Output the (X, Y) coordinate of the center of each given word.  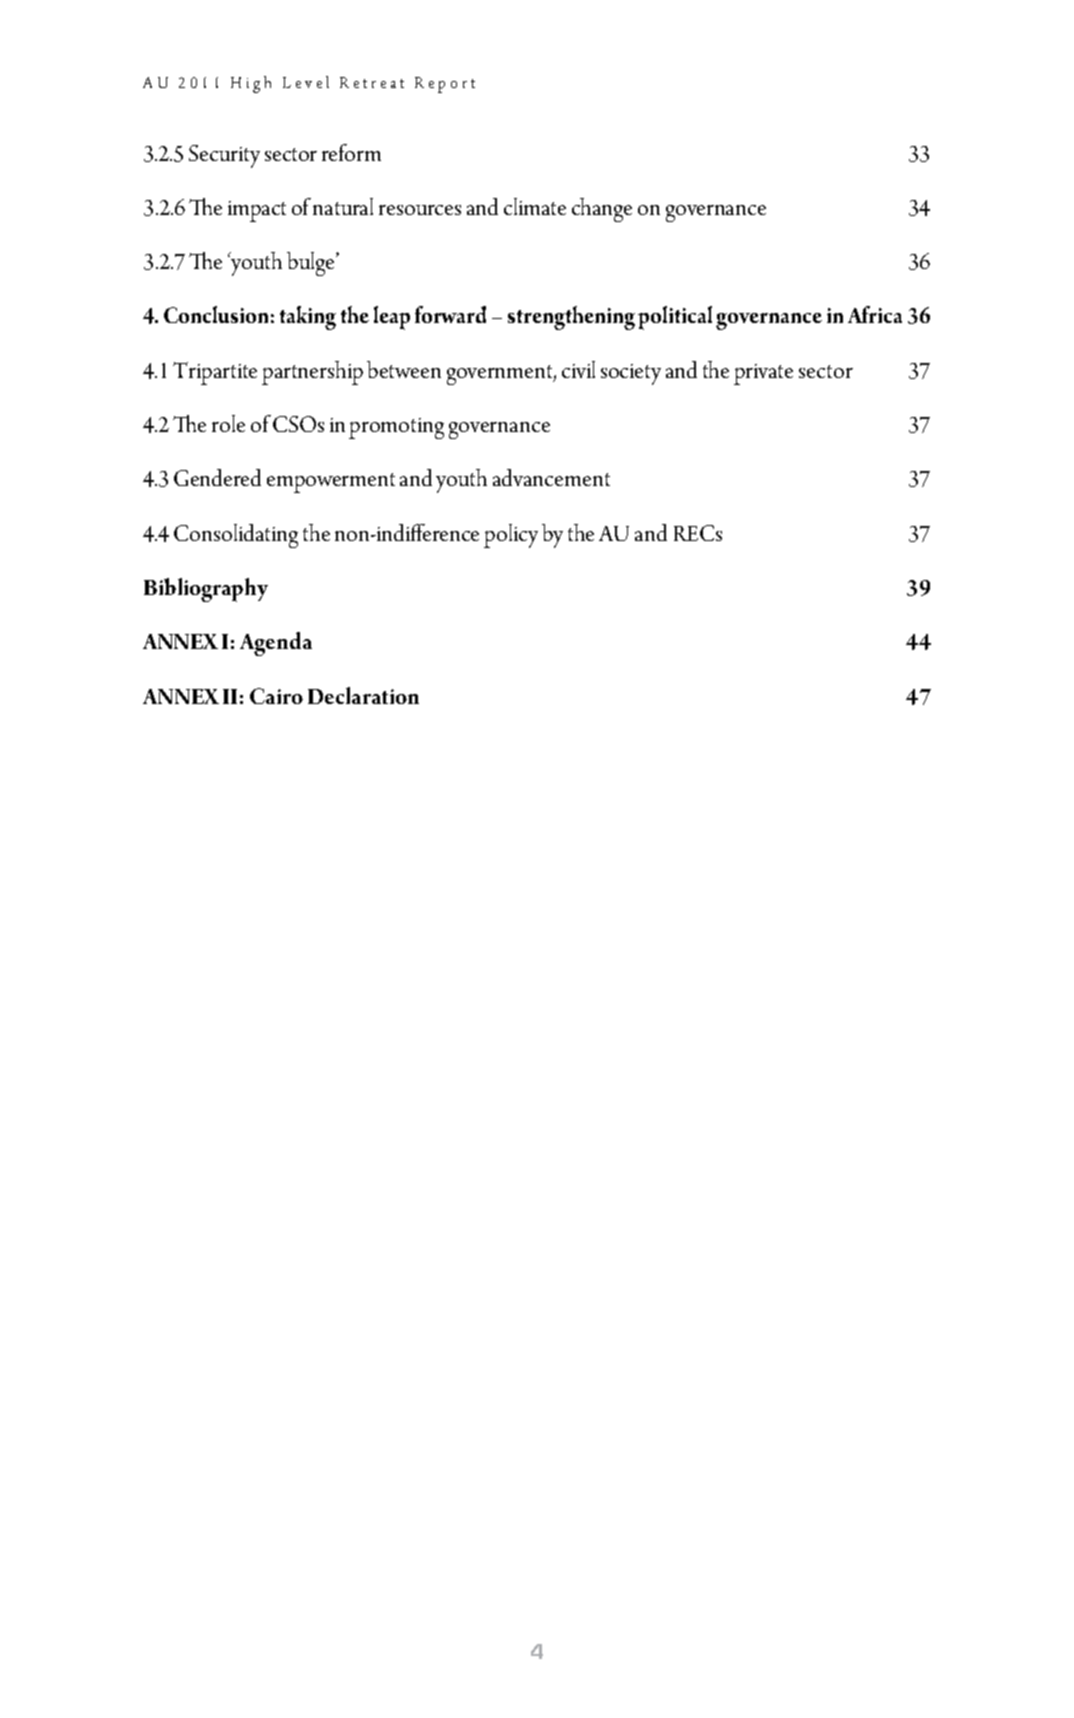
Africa (875, 314)
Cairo (276, 696)
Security (224, 156)
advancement (551, 477)
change (602, 210)
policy (511, 536)
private (763, 374)
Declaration (363, 695)
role (228, 423)
